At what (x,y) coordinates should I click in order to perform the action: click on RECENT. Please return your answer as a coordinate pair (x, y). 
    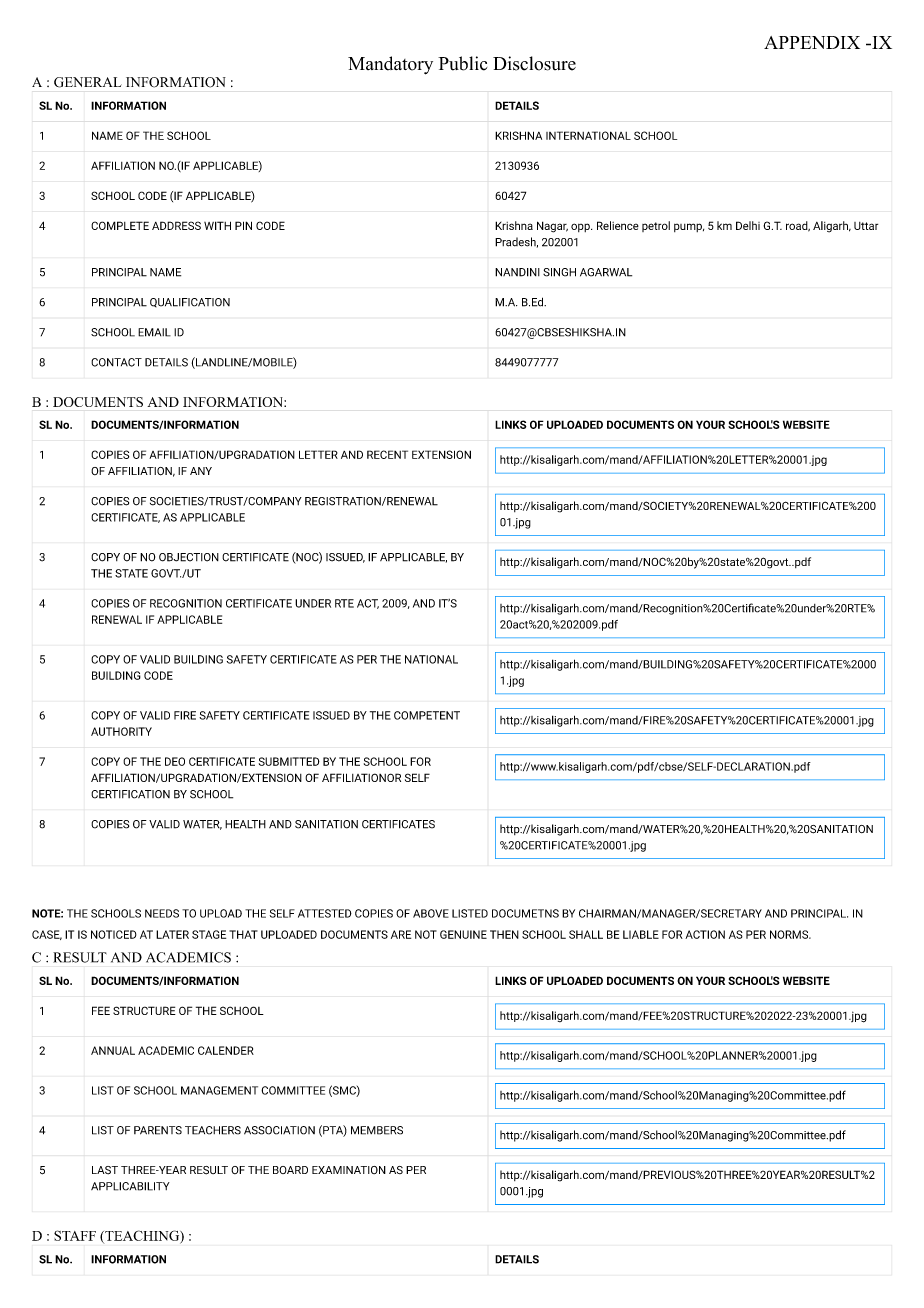
    Looking at the image, I should click on (387, 454).
